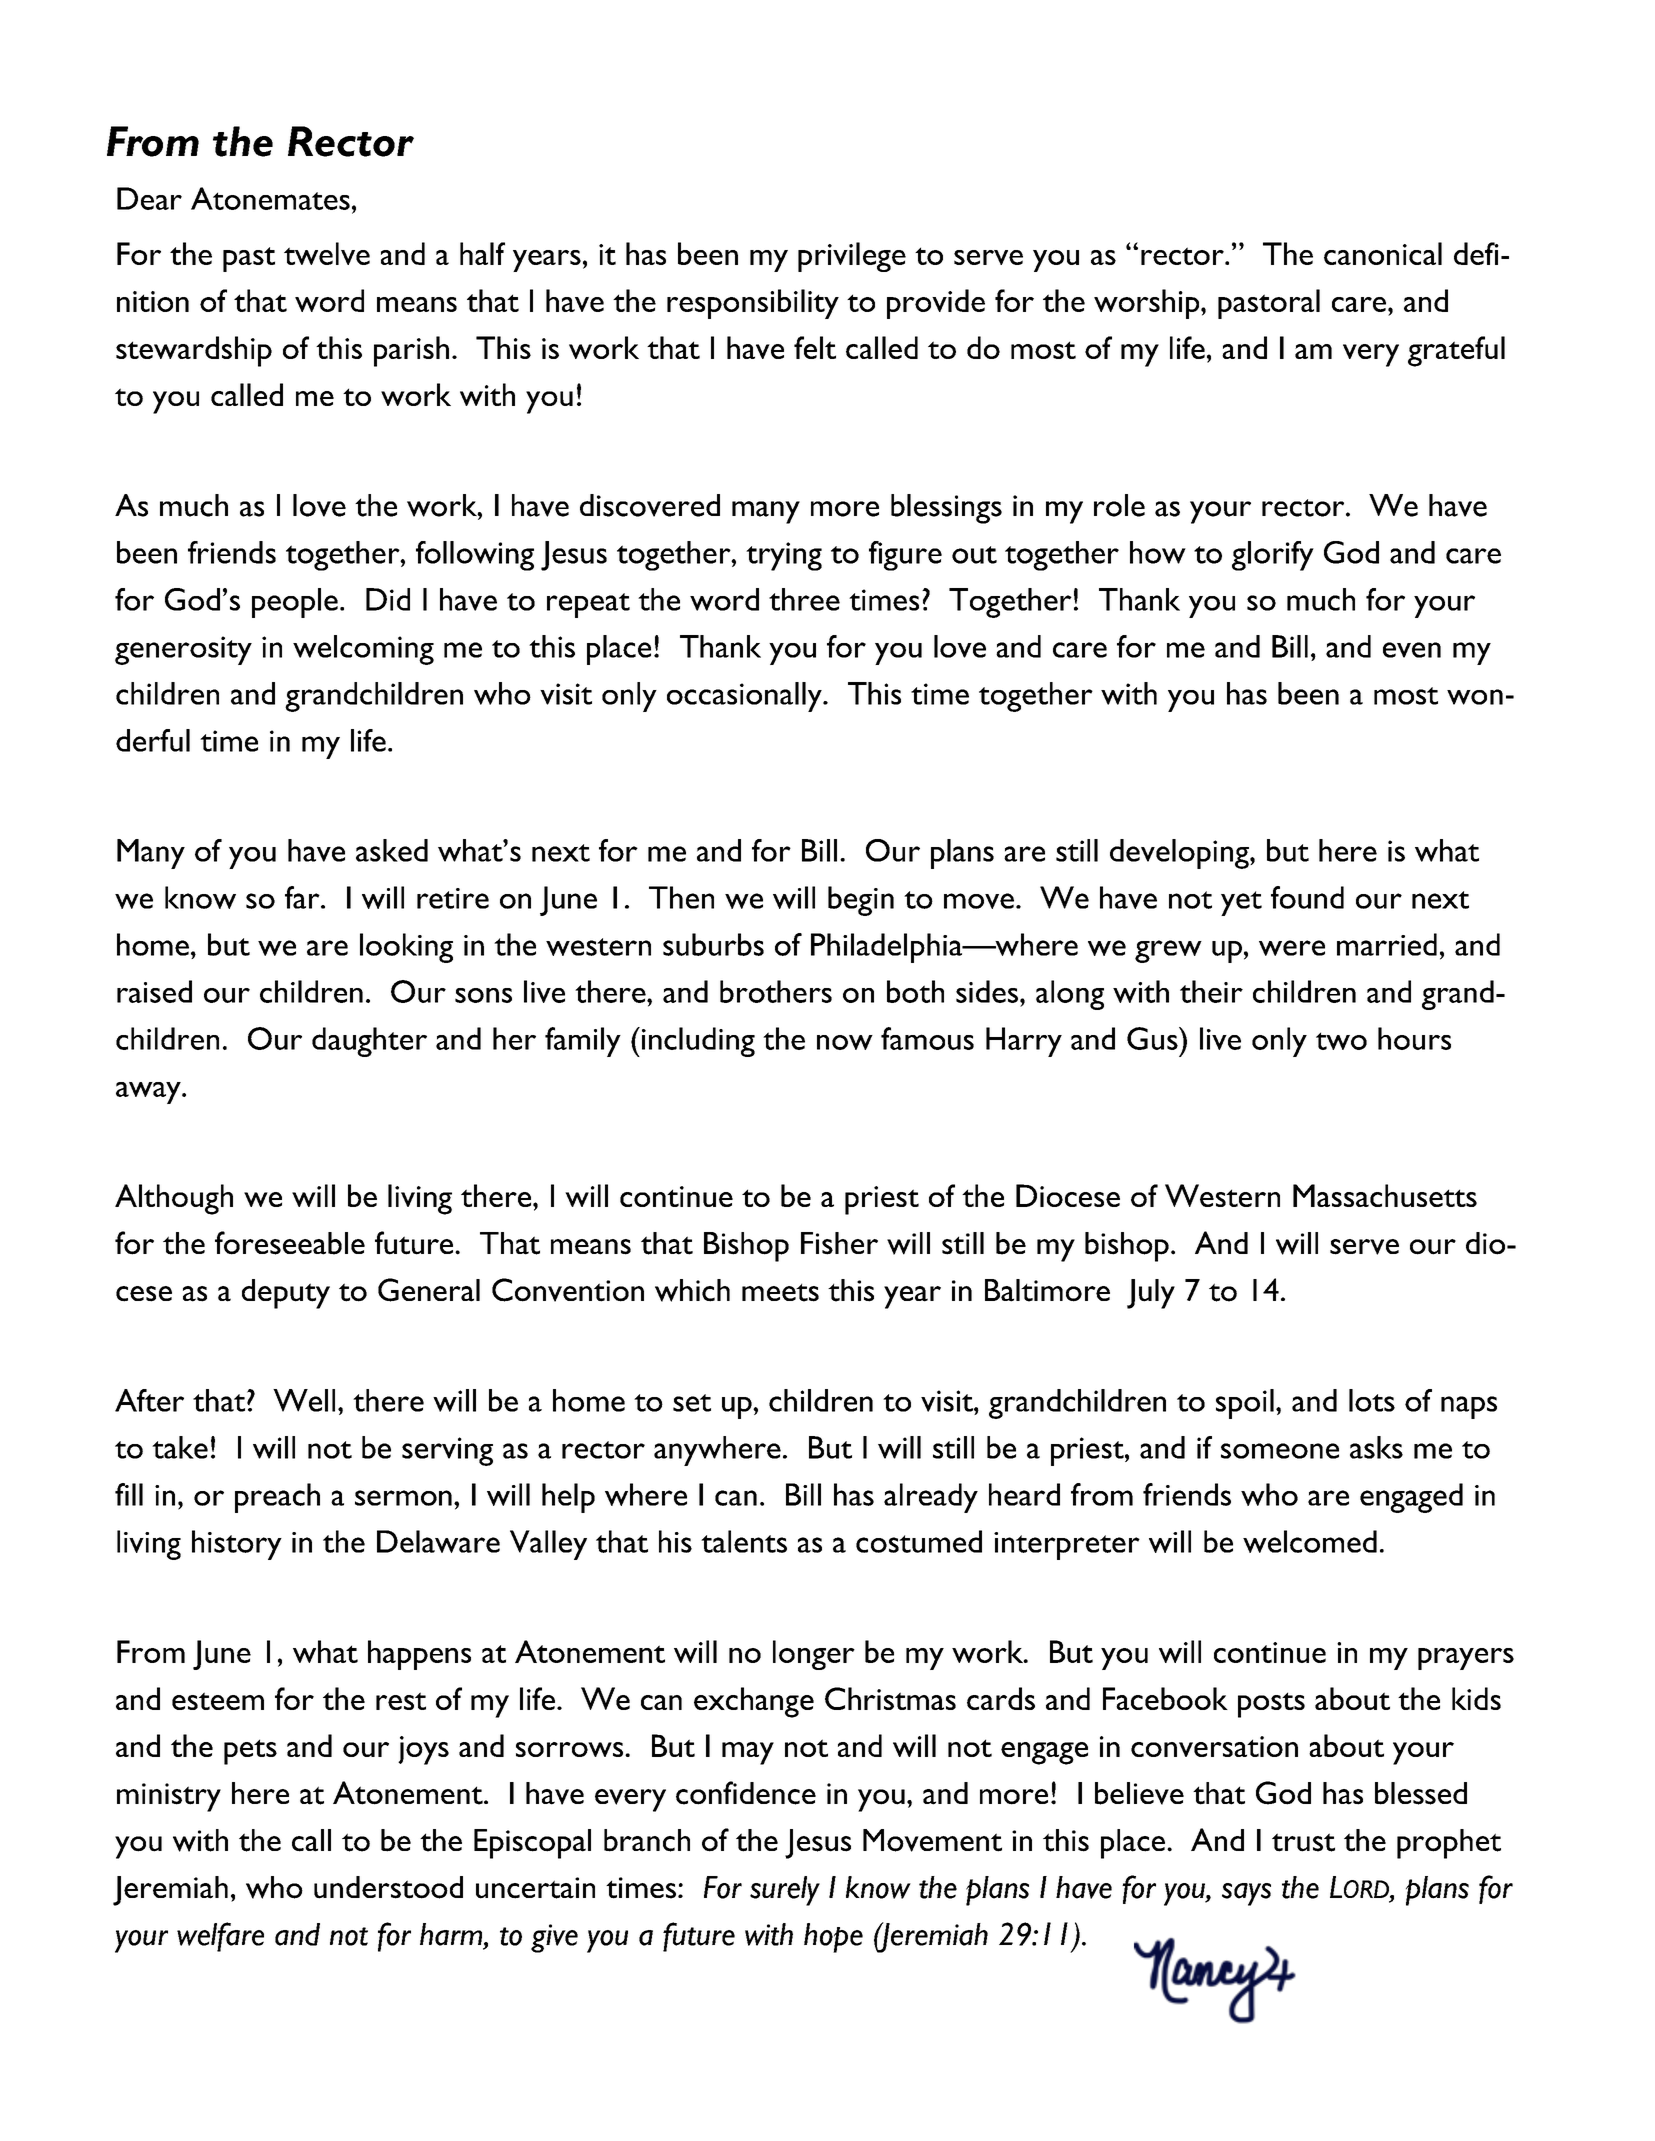 The image size is (1655, 2141). Describe the element at coordinates (1273, 556) in the screenshot. I see `glorify` at that location.
